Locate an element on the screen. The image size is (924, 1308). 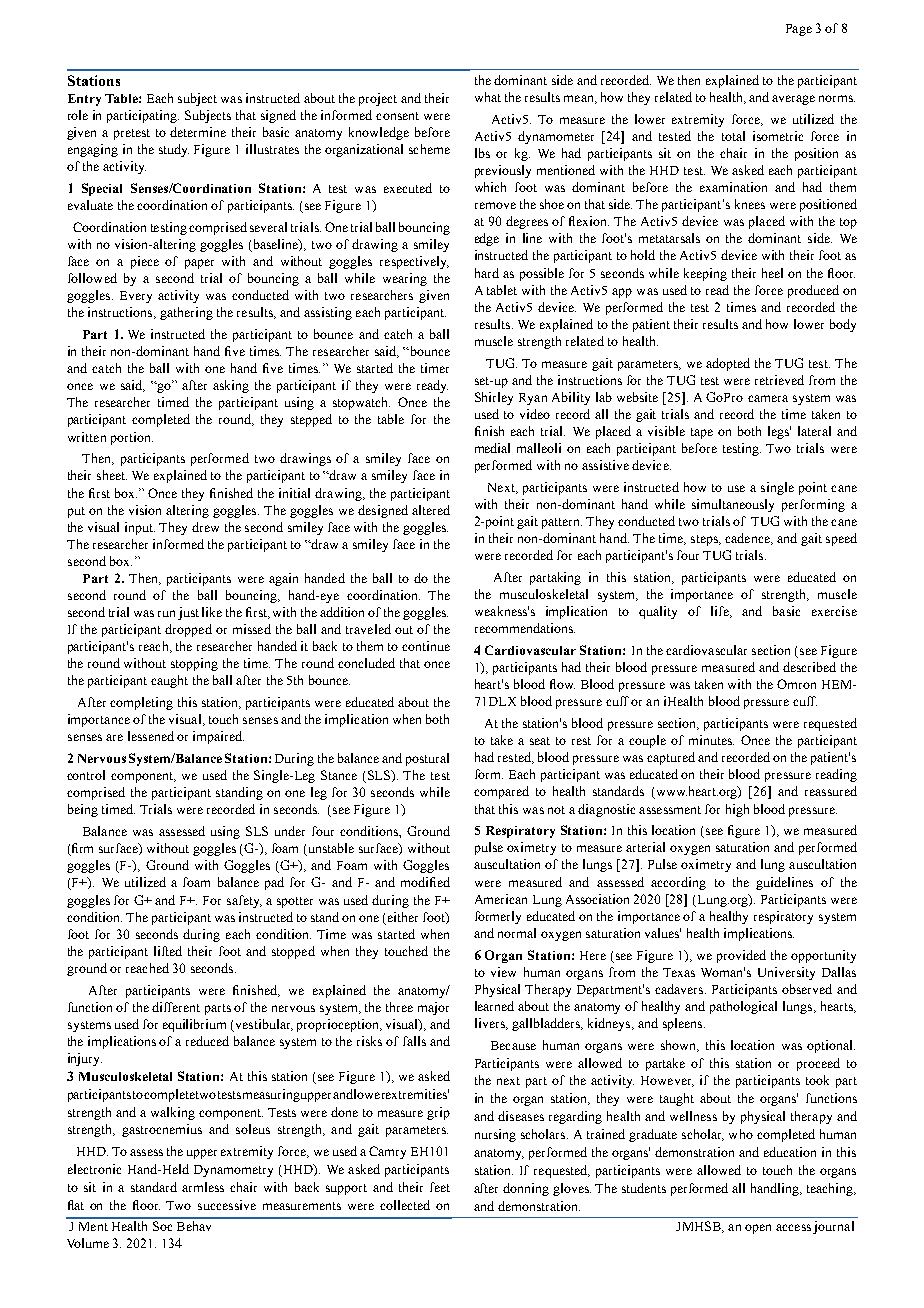
being is located at coordinates (83, 810).
